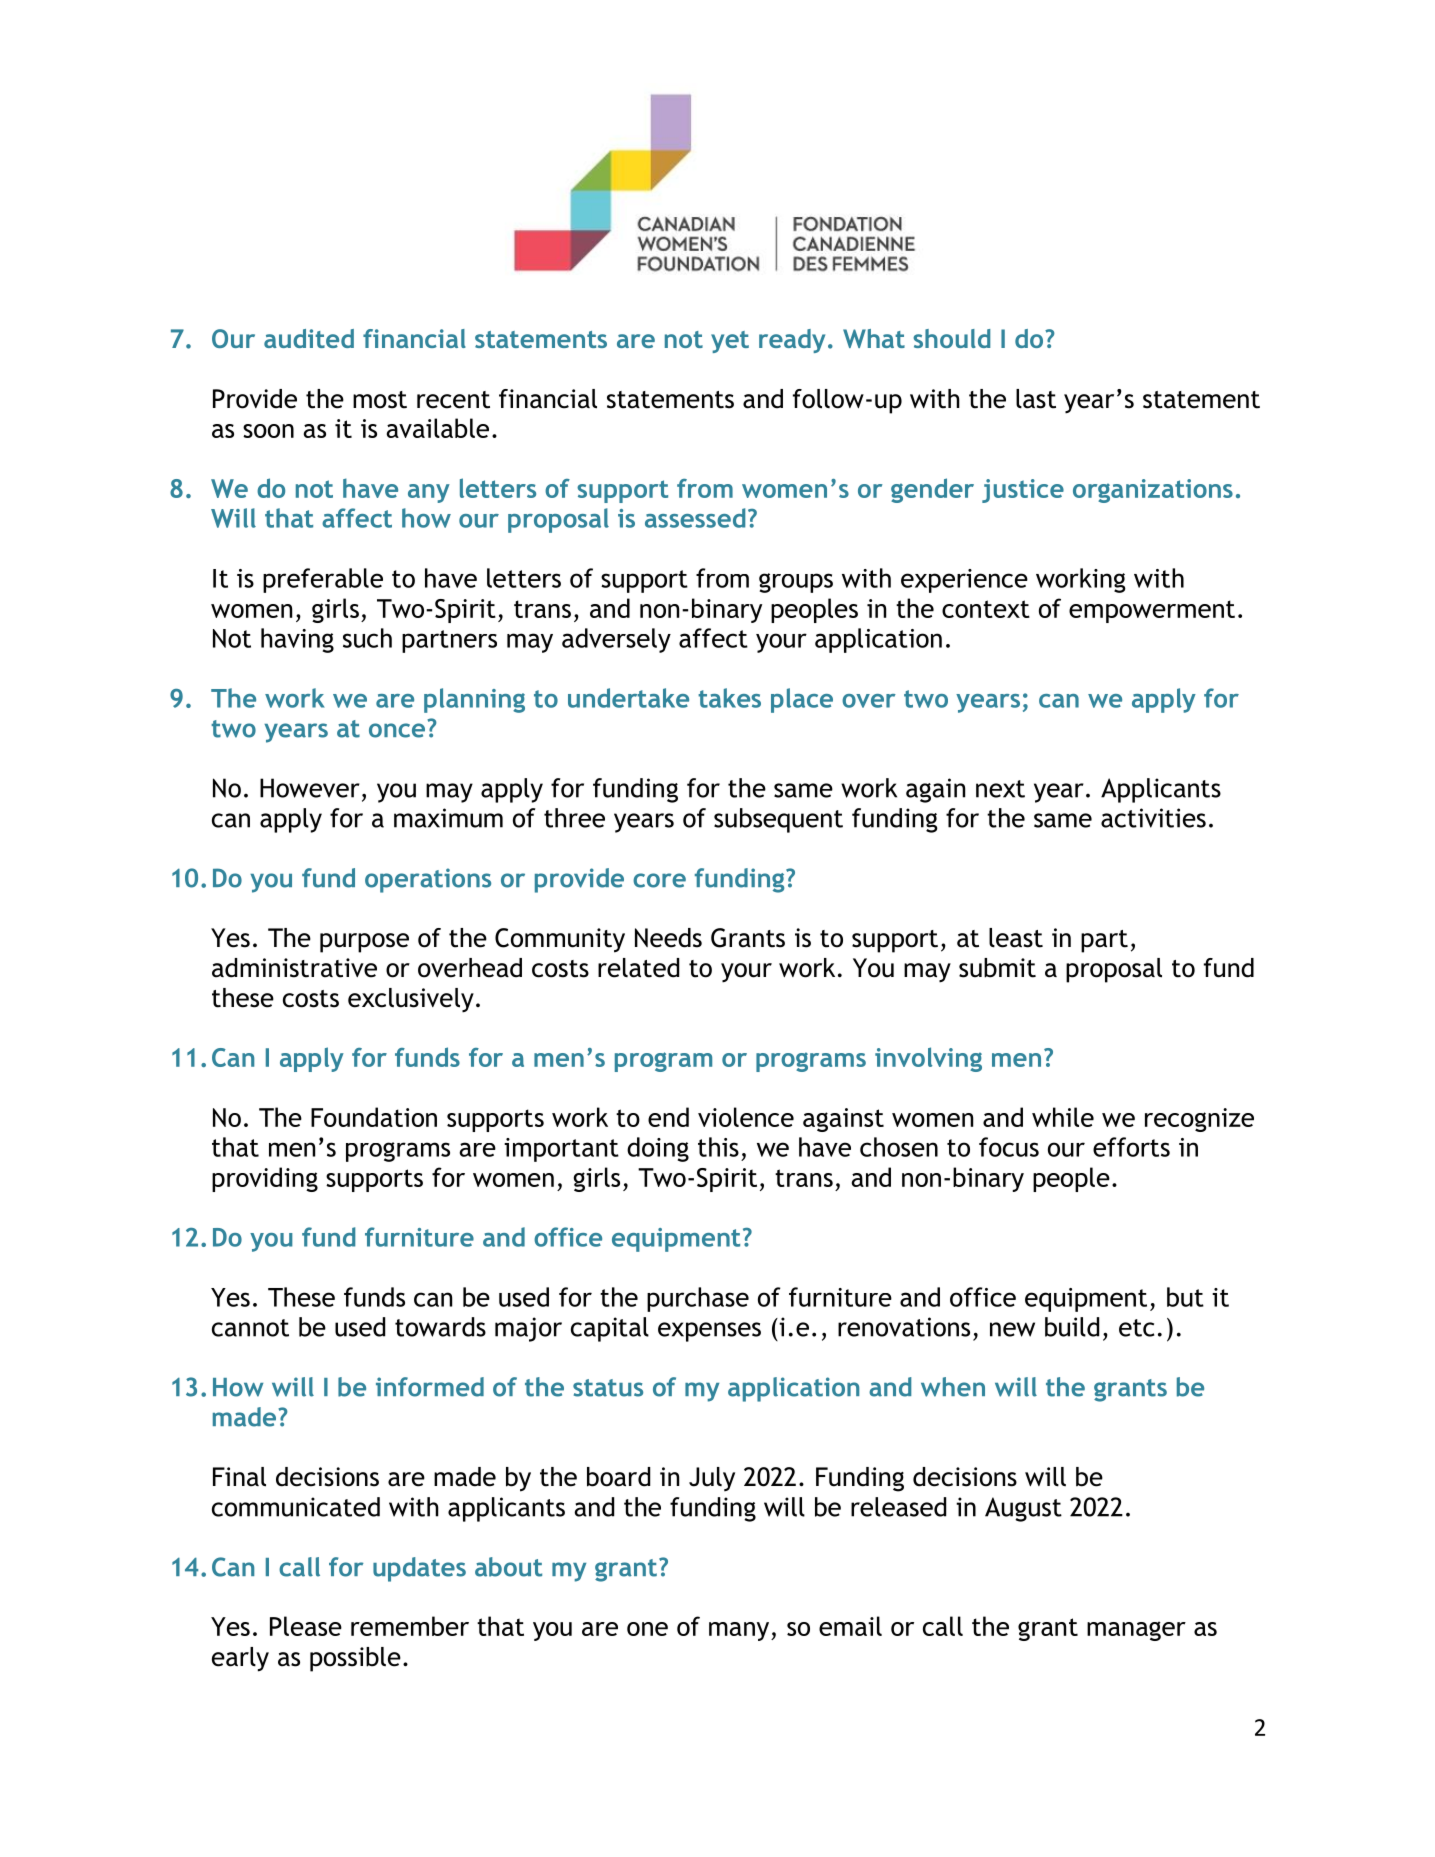 The height and width of the document is (1857, 1435). What do you see at coordinates (730, 342) in the document?
I see `yet` at bounding box center [730, 342].
